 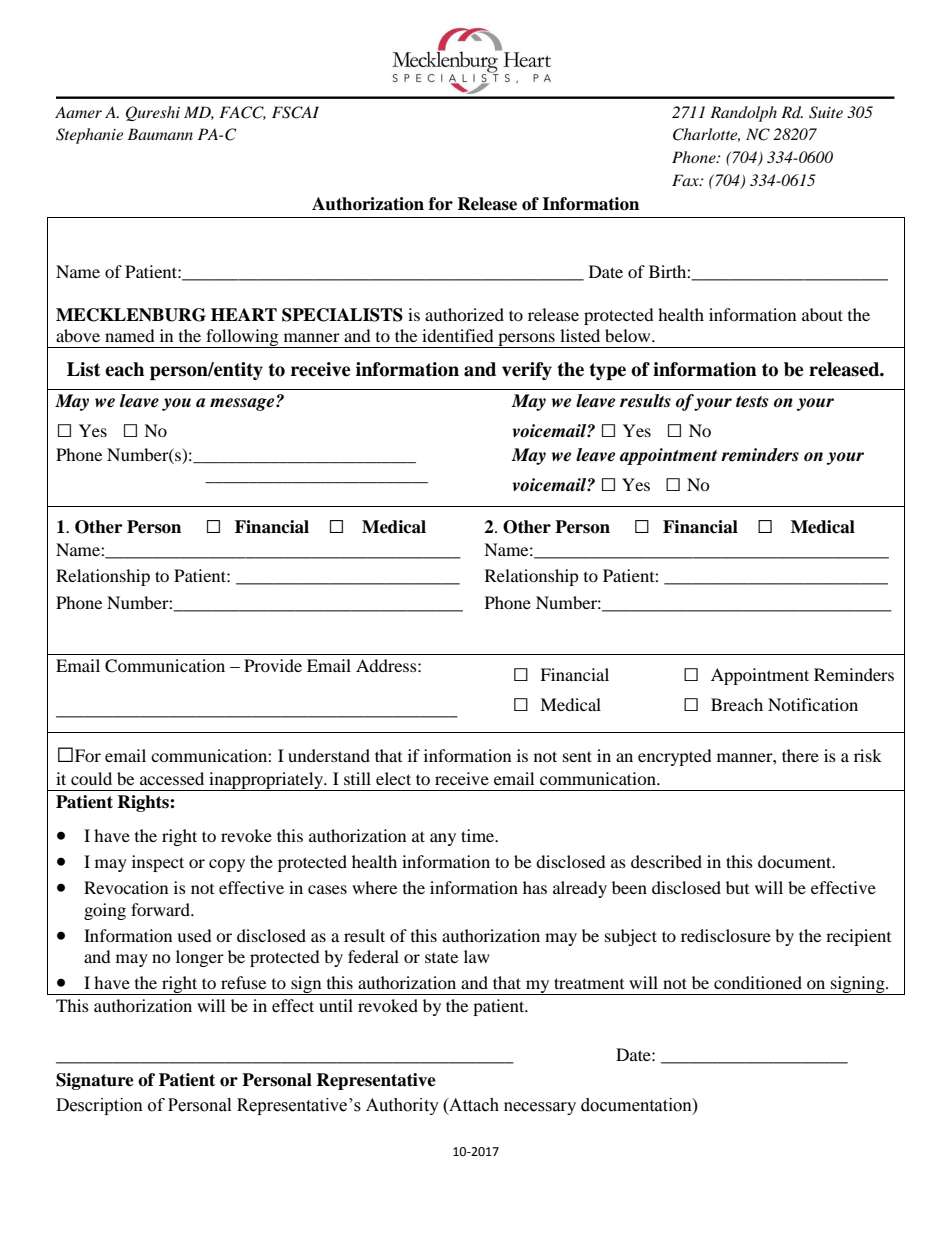 I want to click on Randolph, so click(x=743, y=114).
